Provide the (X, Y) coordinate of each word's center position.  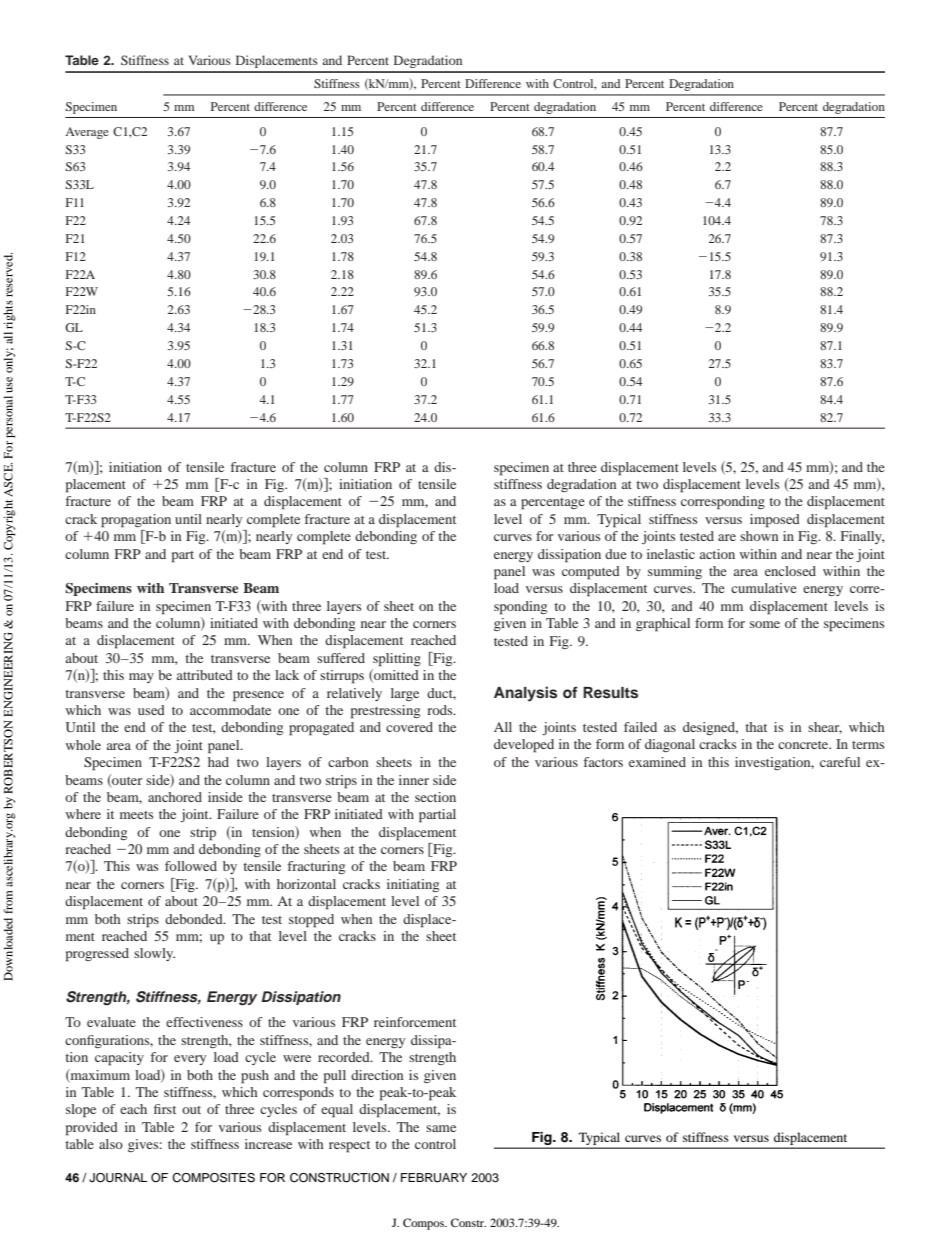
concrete (804, 745)
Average (87, 133)
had (218, 762)
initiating (413, 885)
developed (524, 746)
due (616, 554)
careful (840, 762)
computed (591, 573)
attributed (205, 675)
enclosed (790, 571)
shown (759, 536)
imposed (775, 521)
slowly (154, 954)
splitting (397, 660)
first (165, 1109)
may (141, 678)
